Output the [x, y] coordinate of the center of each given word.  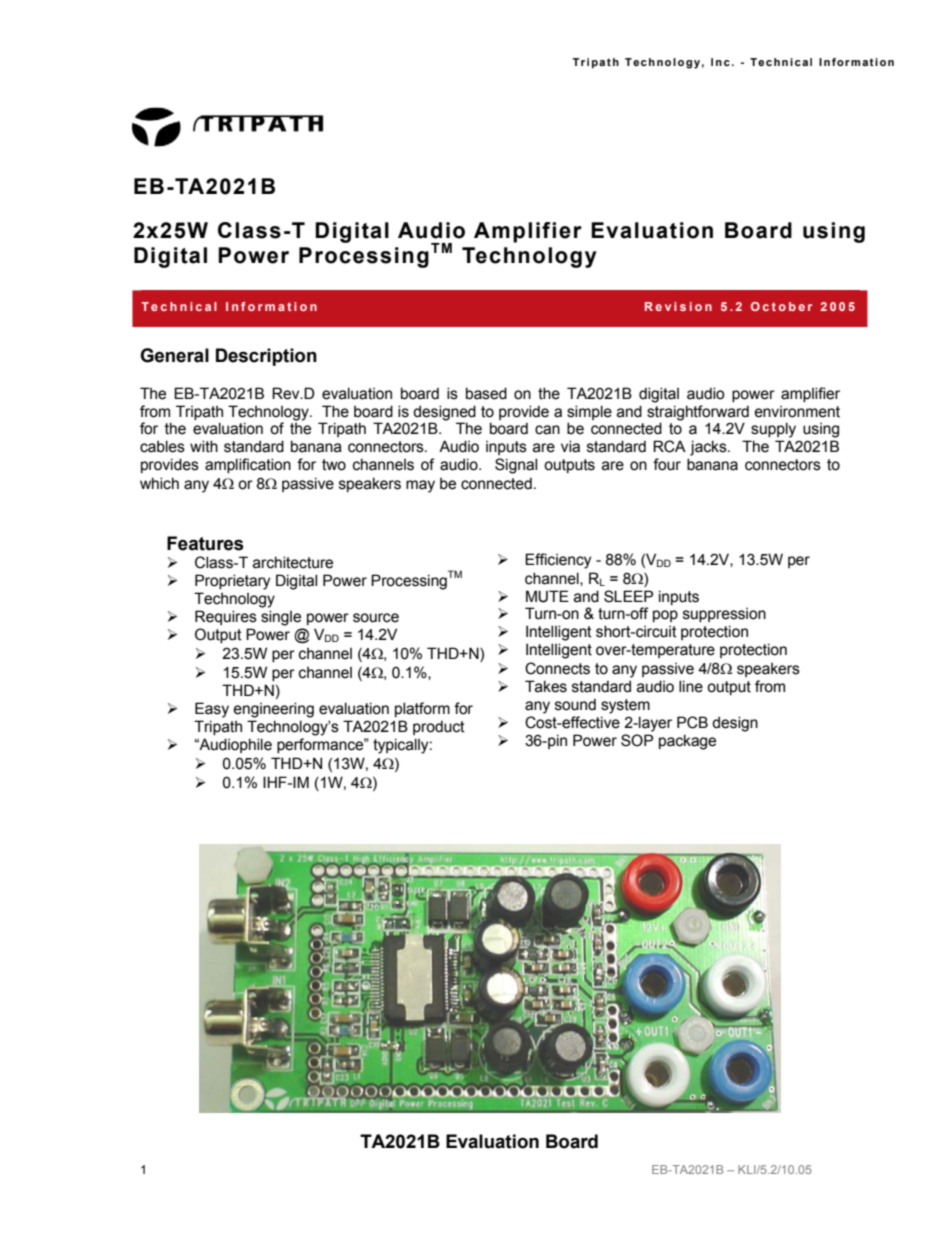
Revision [678, 306]
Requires [226, 617]
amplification [248, 465]
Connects [557, 668]
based [486, 393]
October [781, 306]
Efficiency [558, 561]
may [420, 486]
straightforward [698, 413]
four [667, 464]
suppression [724, 615]
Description [266, 357]
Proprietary [232, 582]
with [204, 446]
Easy [212, 710]
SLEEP [628, 596]
